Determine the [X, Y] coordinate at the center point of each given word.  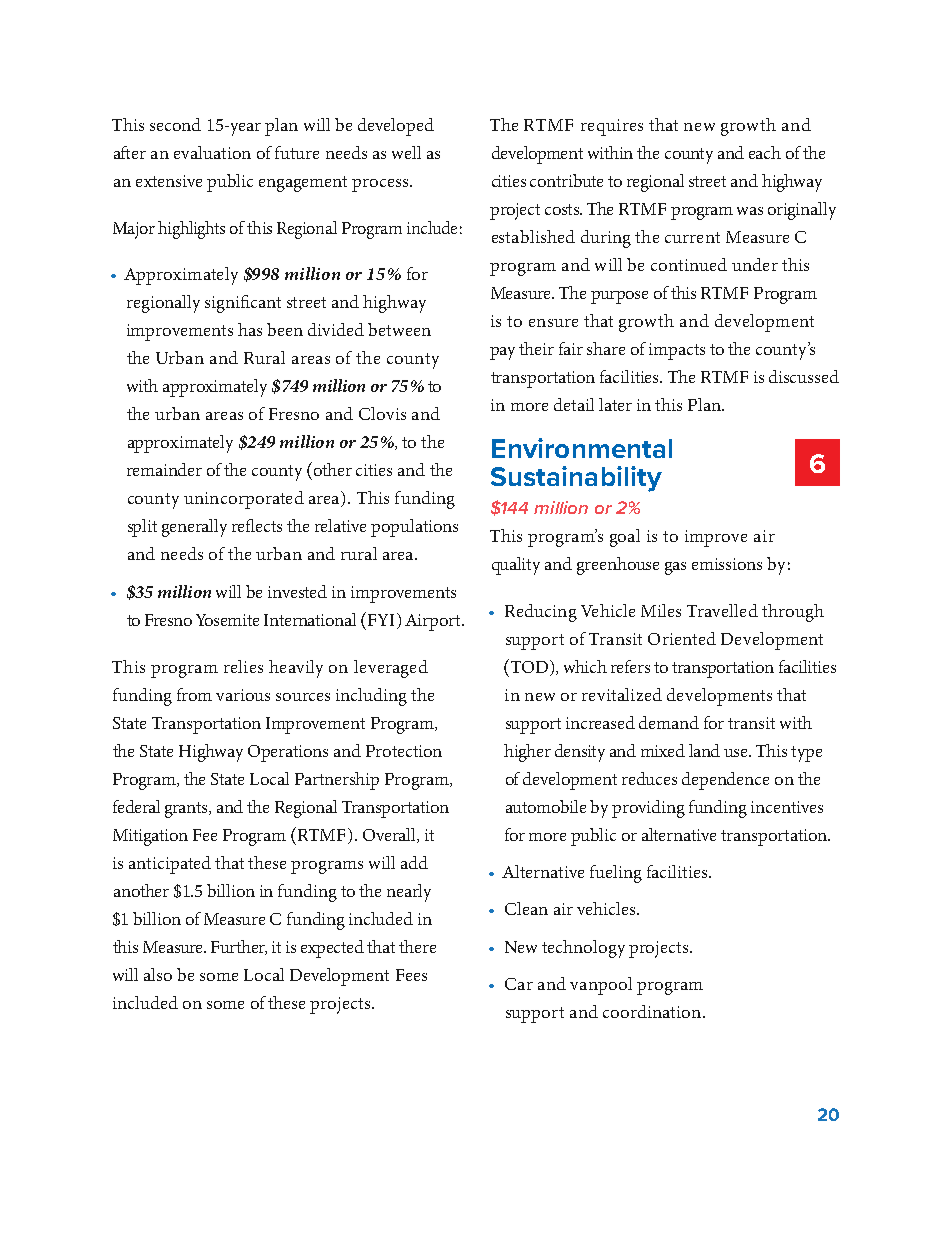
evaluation [212, 152]
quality [516, 566]
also [158, 974]
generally [194, 528]
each [765, 152]
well [406, 152]
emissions [727, 564]
